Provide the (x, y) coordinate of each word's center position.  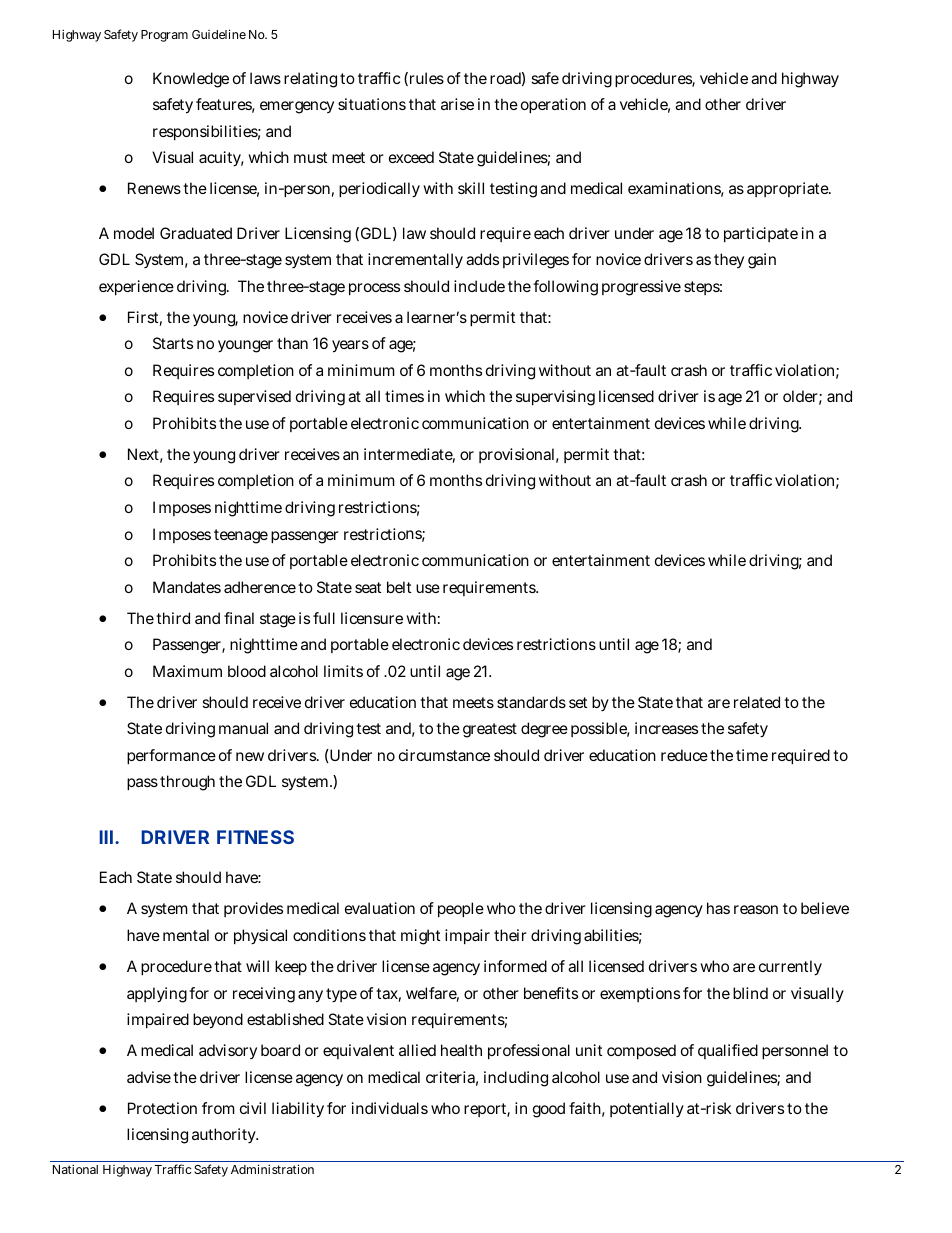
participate (761, 234)
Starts (173, 343)
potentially (647, 1109)
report (487, 1110)
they (729, 260)
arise (457, 104)
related (757, 702)
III (106, 837)
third (173, 618)
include (479, 286)
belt (399, 587)
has (718, 908)
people (461, 909)
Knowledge (191, 80)
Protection (162, 1108)
